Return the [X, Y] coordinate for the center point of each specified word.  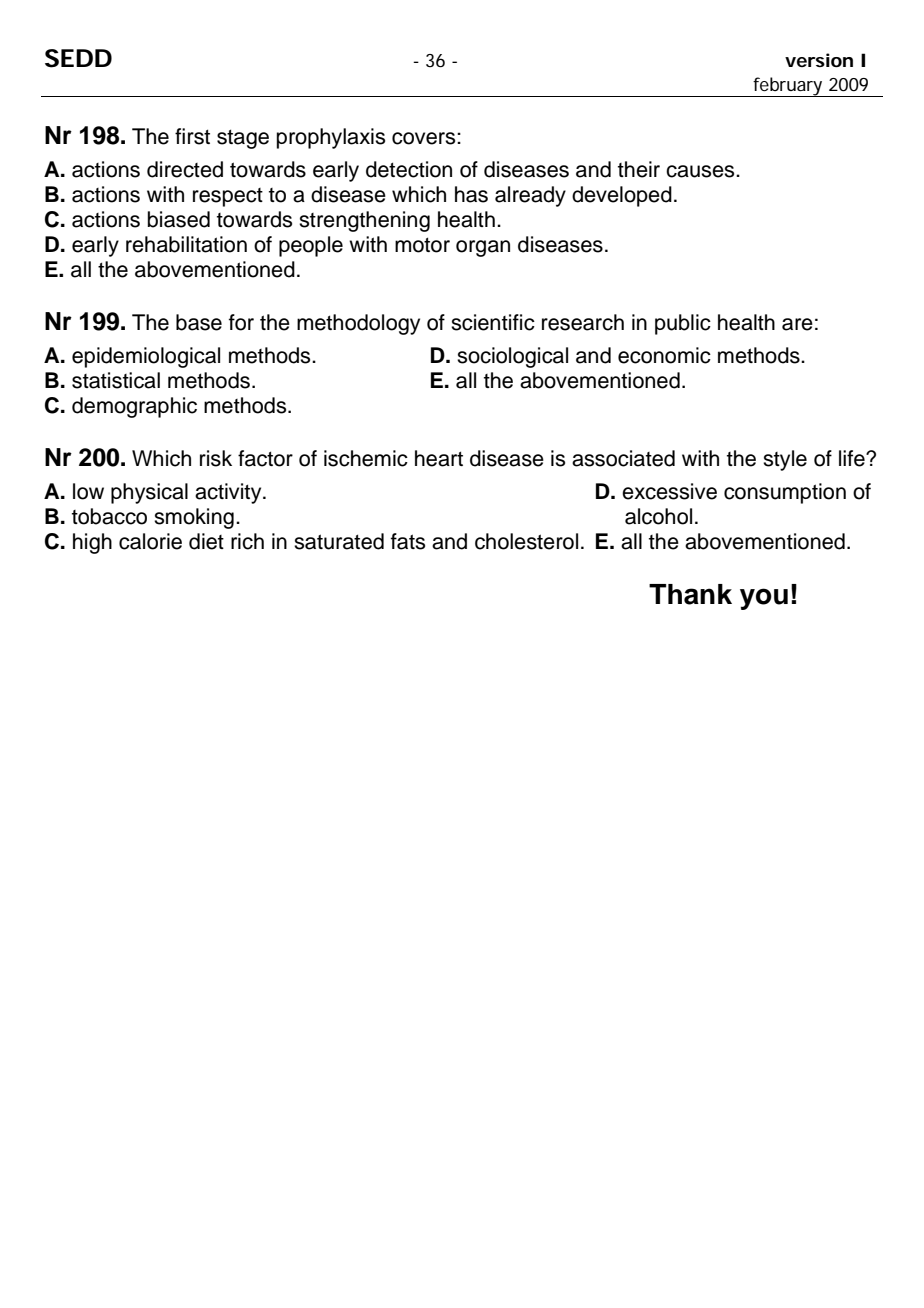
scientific [493, 322]
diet [206, 541]
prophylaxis [331, 138]
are [797, 324]
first [192, 136]
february [788, 87]
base [199, 322]
